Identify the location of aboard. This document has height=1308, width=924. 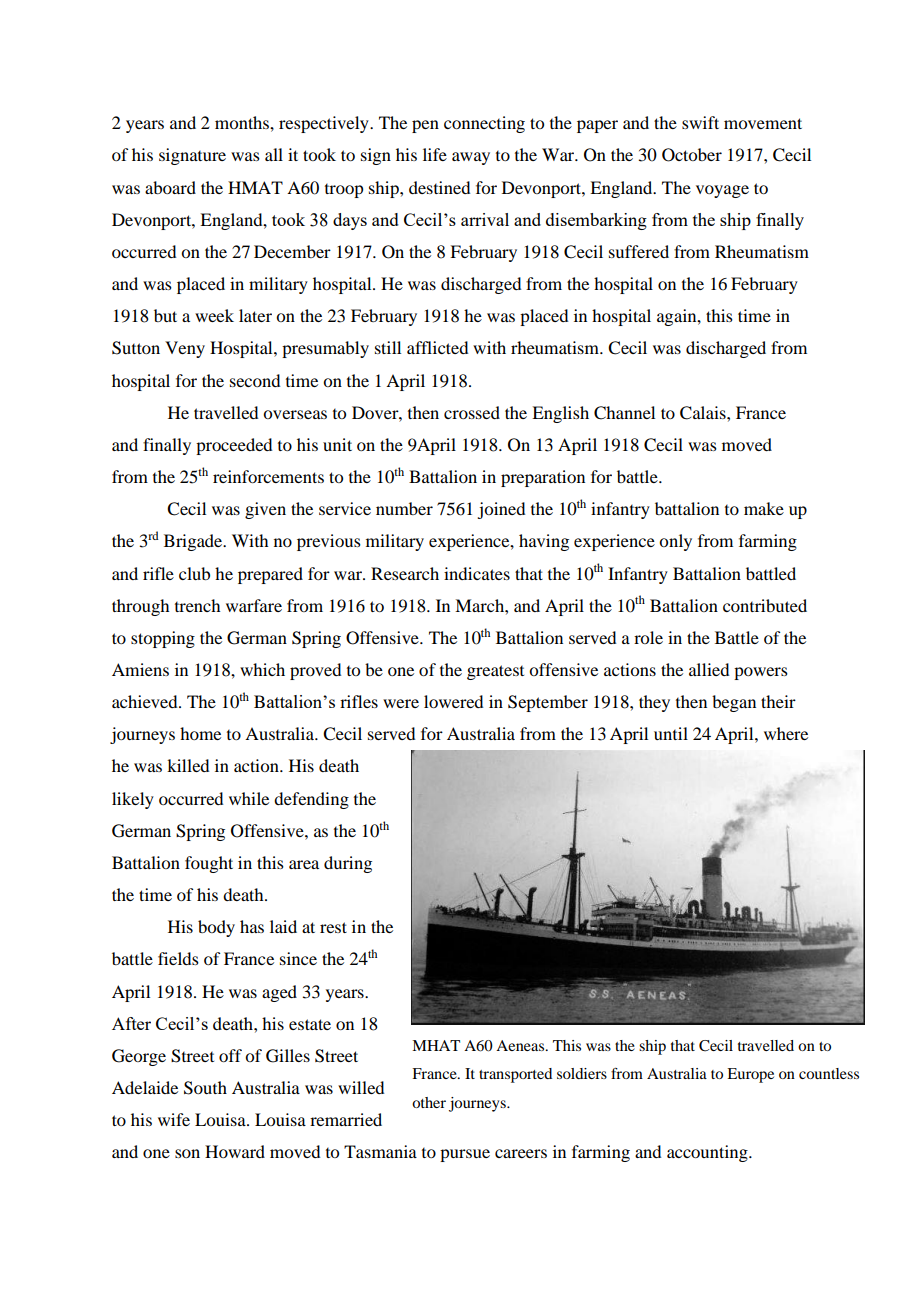
(170, 187).
